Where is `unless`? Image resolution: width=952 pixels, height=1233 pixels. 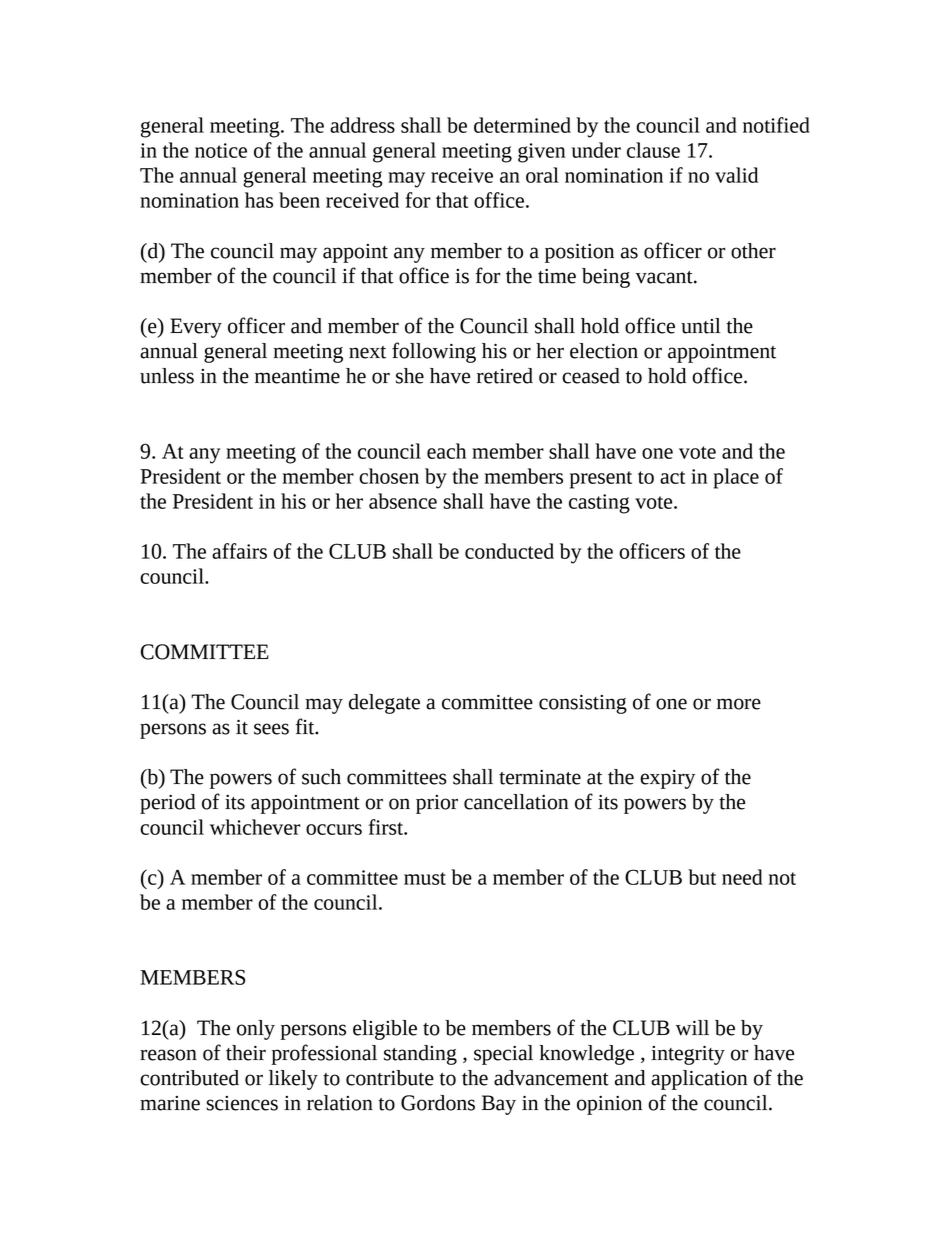
unless is located at coordinates (167, 376).
